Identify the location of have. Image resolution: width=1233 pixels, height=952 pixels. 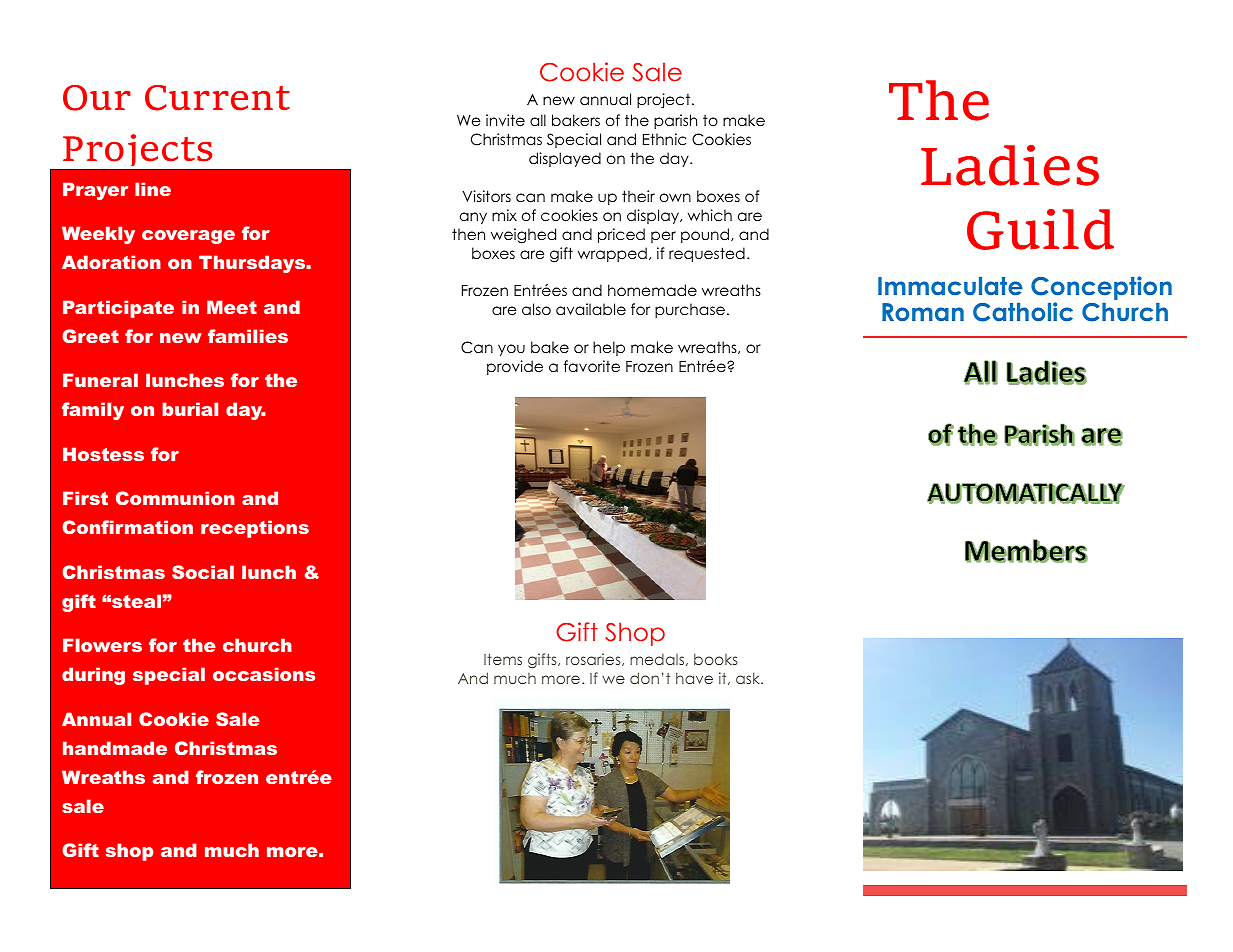
(694, 678).
